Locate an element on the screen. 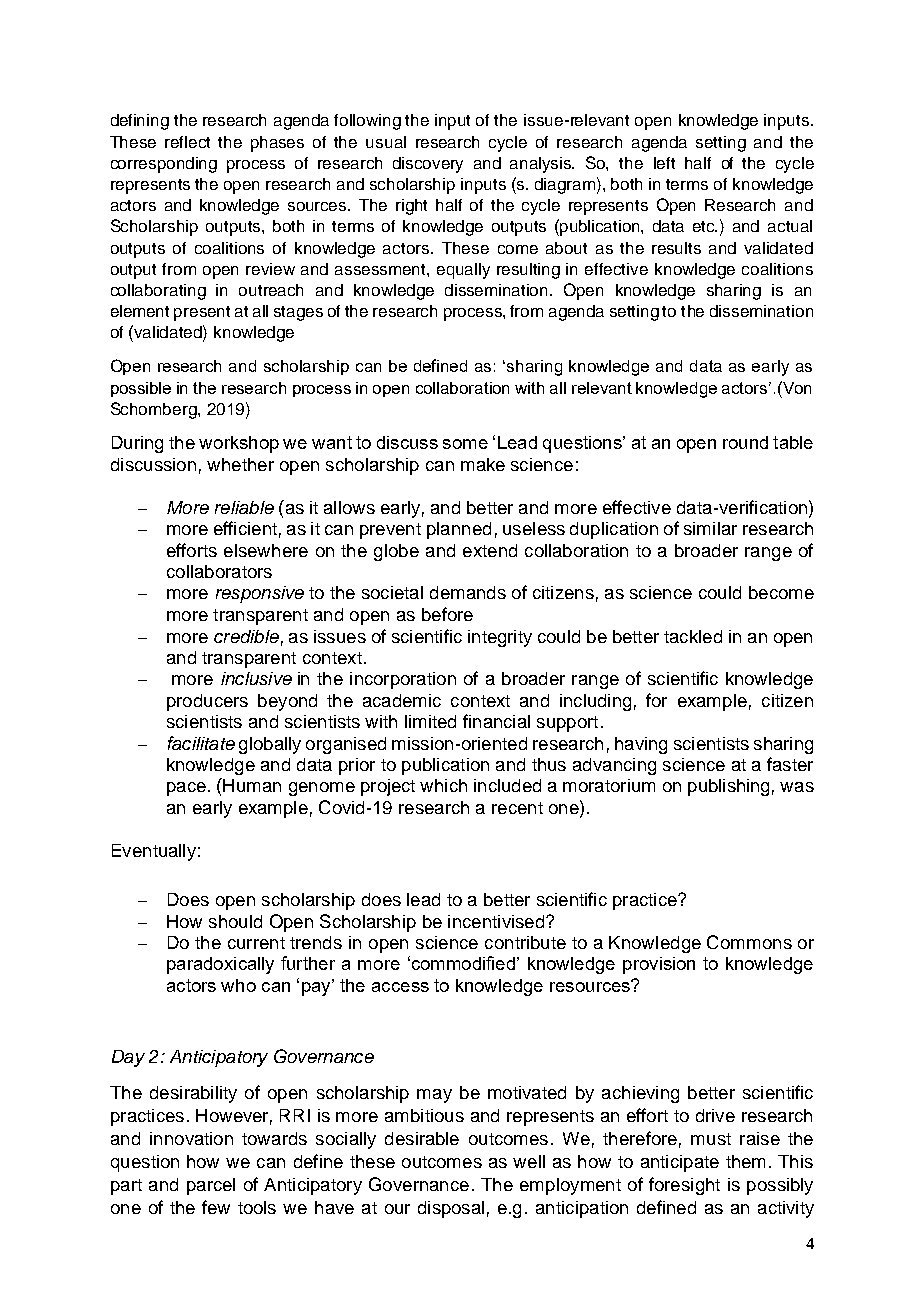 This screenshot has width=924, height=1308. discovery is located at coordinates (428, 165).
